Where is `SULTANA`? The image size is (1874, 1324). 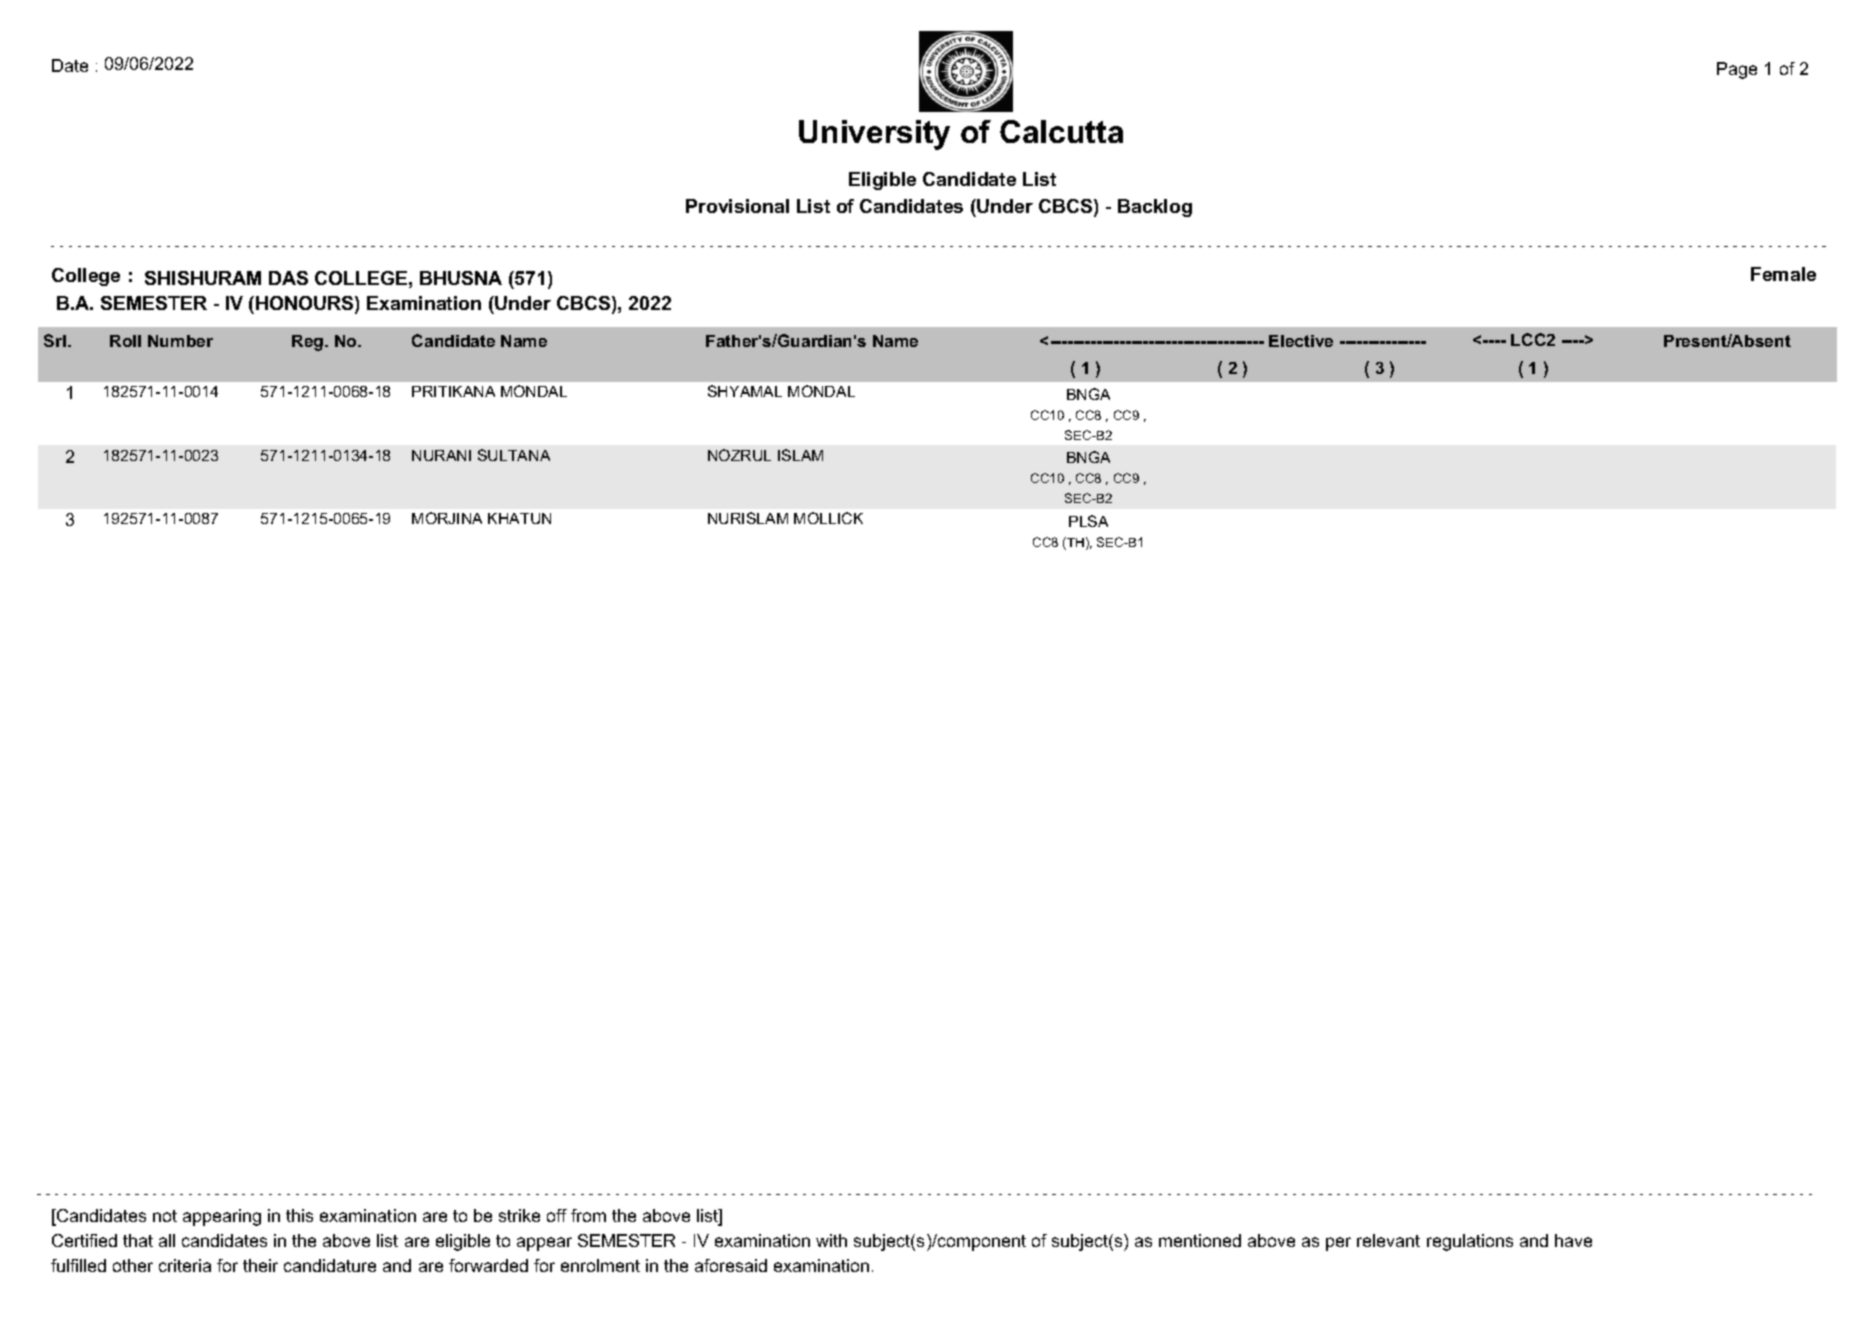 SULTANA is located at coordinates (514, 455).
